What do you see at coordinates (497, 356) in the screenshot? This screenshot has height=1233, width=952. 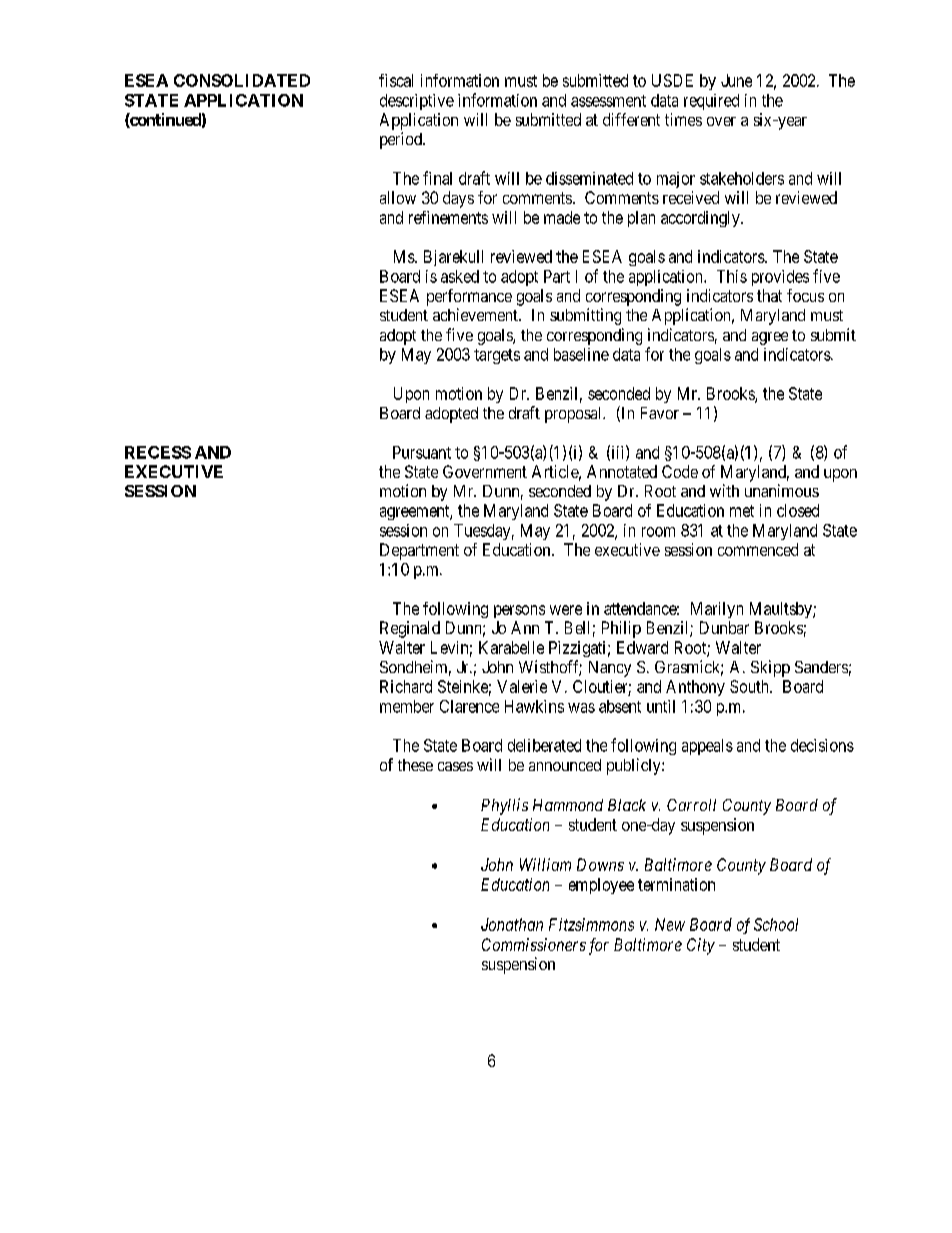 I see `targets` at bounding box center [497, 356].
